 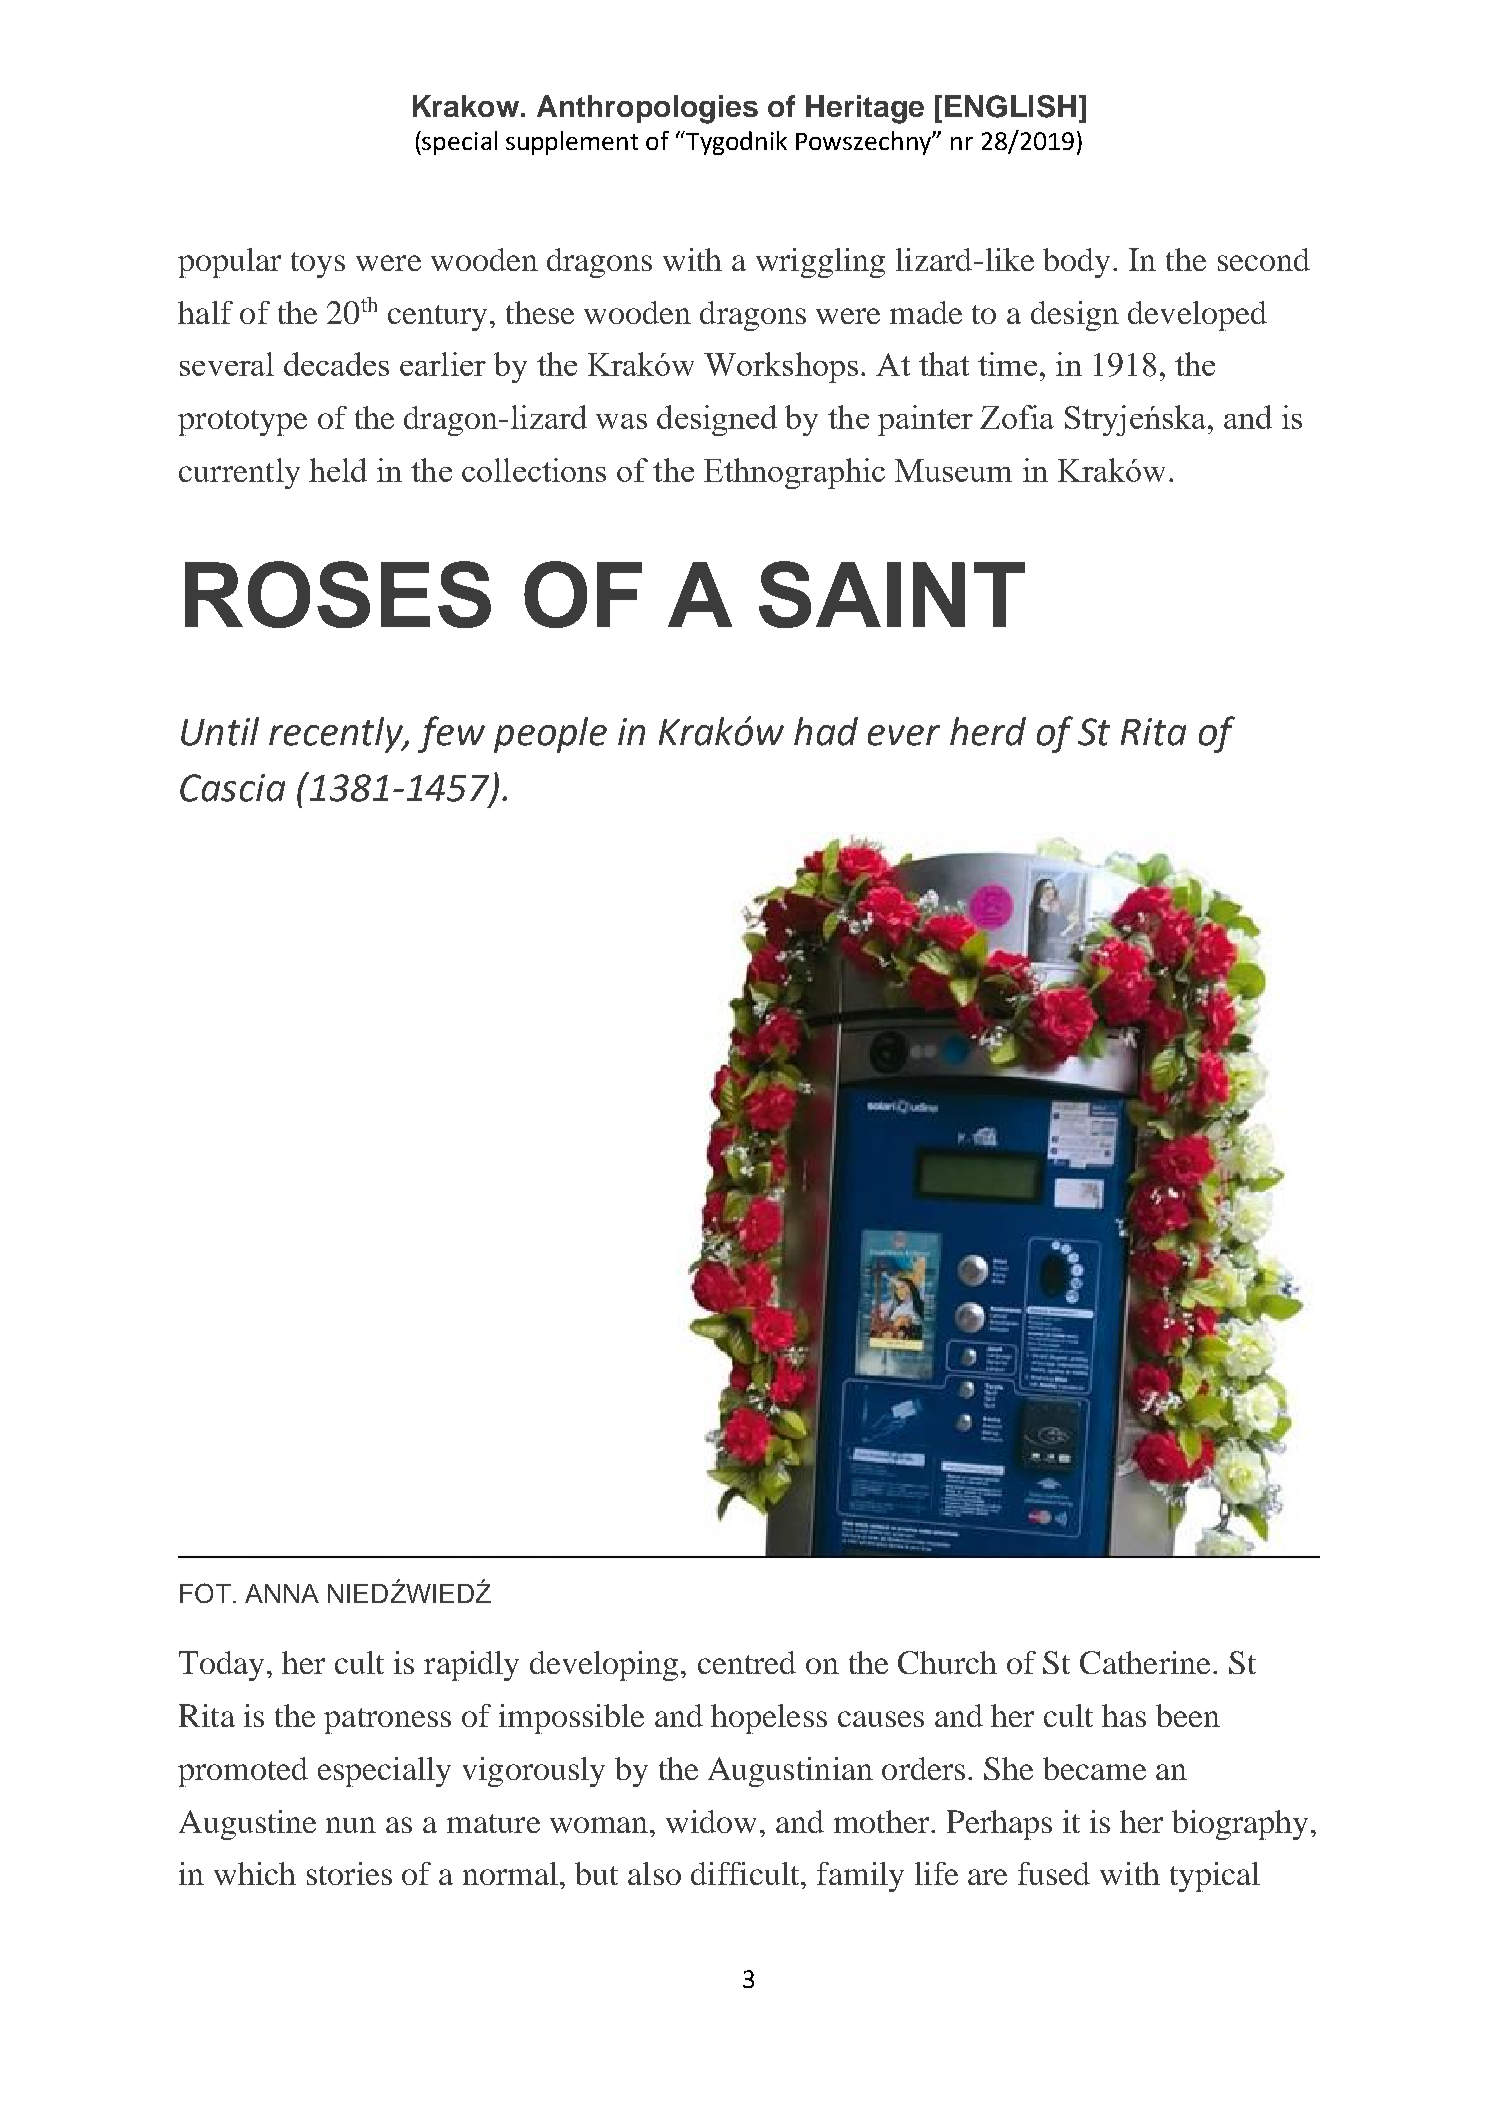 I want to click on had, so click(x=826, y=731).
